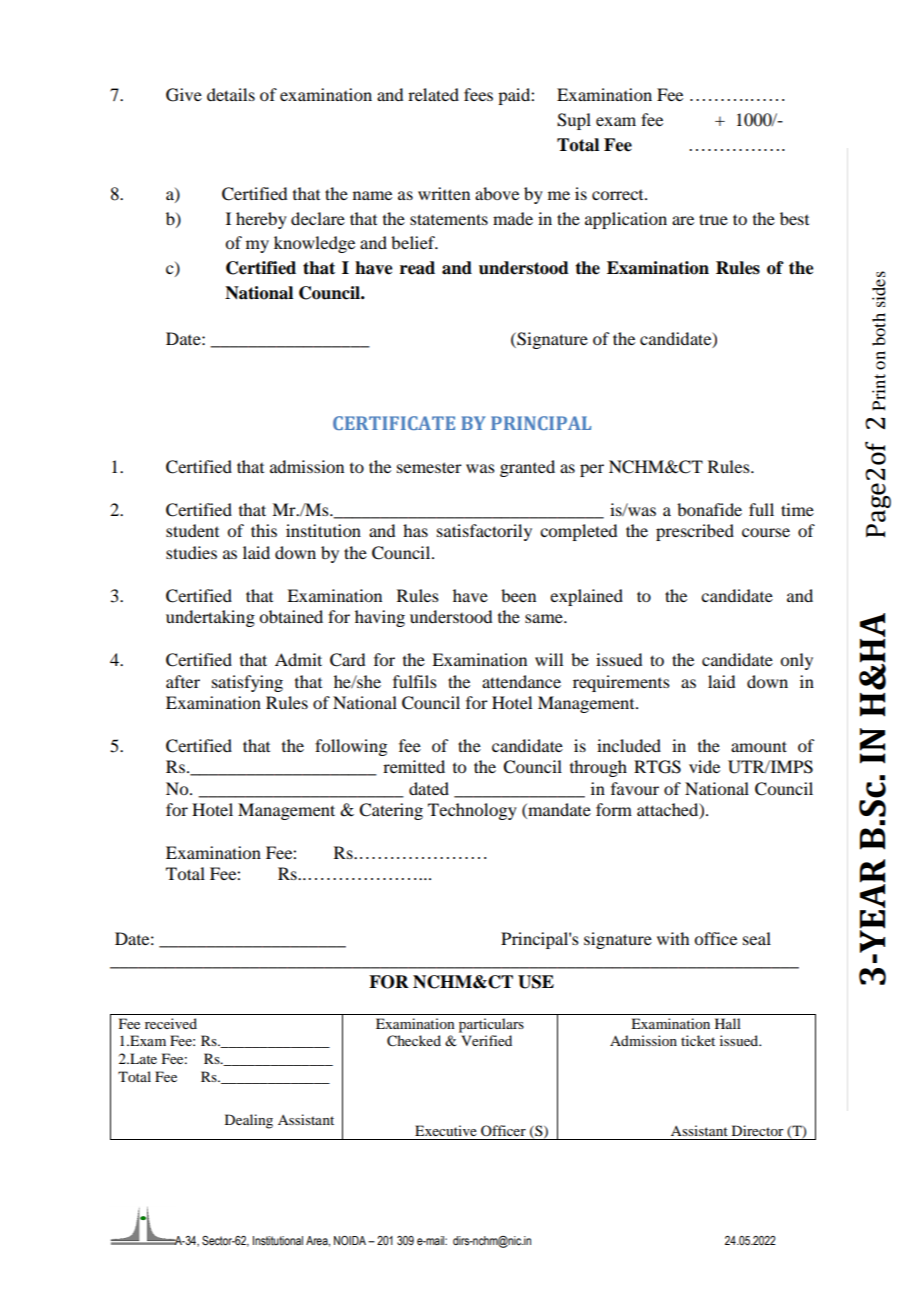 This screenshot has height=1308, width=924. Describe the element at coordinates (758, 1130) in the screenshot. I see `Director` at that location.
